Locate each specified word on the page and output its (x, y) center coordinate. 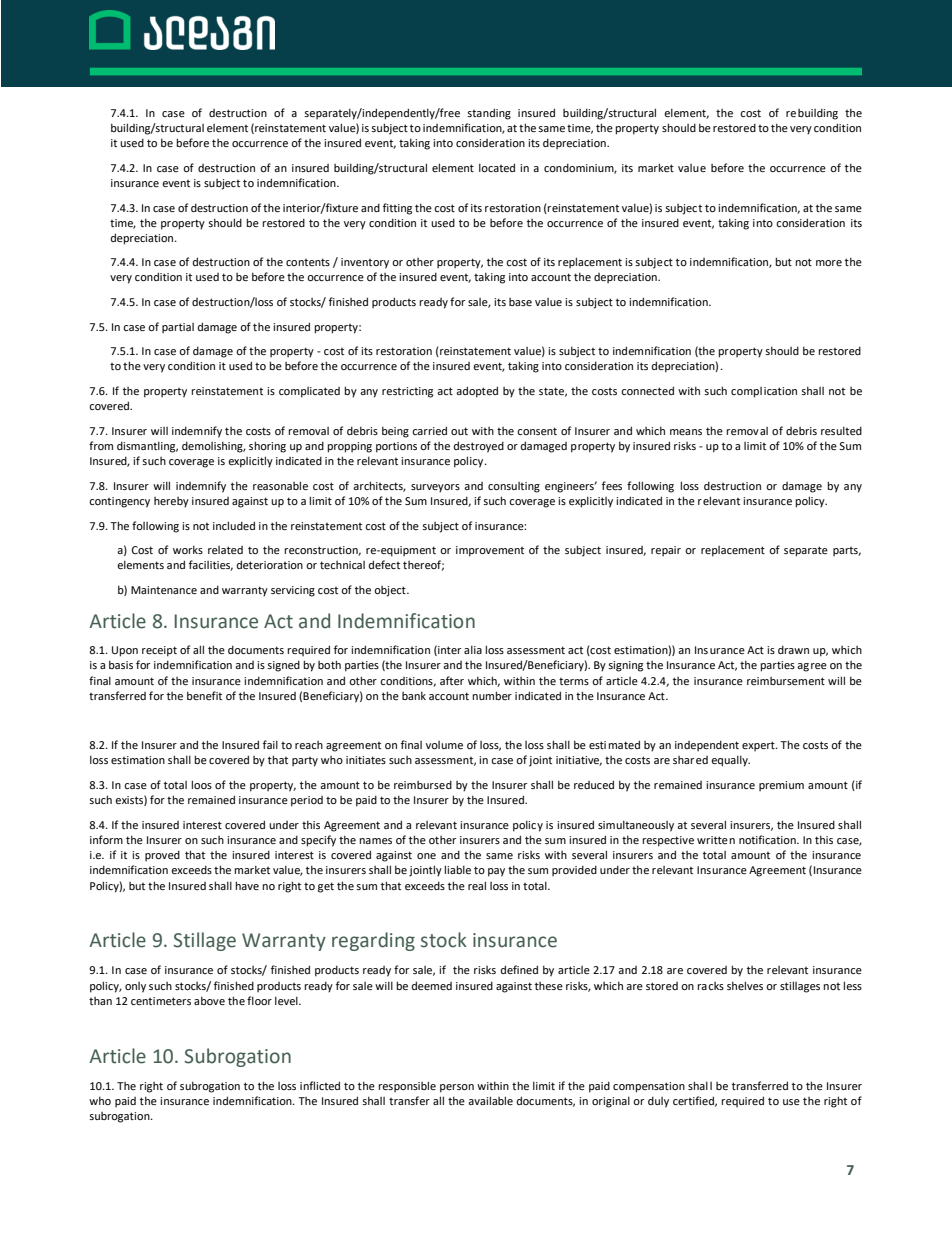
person (457, 1088)
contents (308, 262)
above (209, 1000)
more (829, 263)
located (497, 167)
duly (658, 1102)
